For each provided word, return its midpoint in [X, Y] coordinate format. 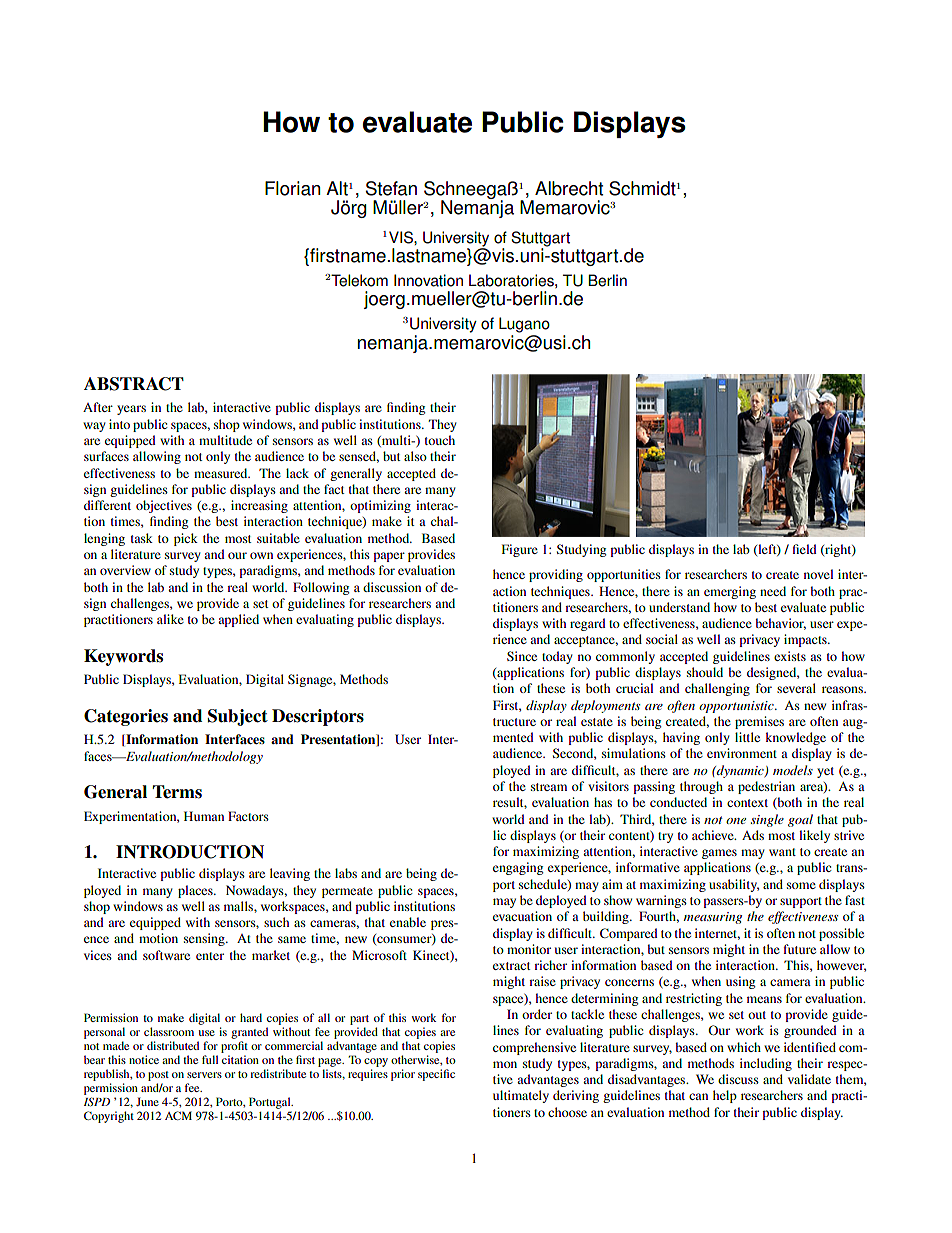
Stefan [391, 188]
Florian [292, 188]
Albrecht [569, 188]
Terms [177, 792]
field [805, 549]
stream [549, 787]
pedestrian [766, 787]
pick [186, 539]
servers [204, 1075]
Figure [520, 550]
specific [436, 1075]
